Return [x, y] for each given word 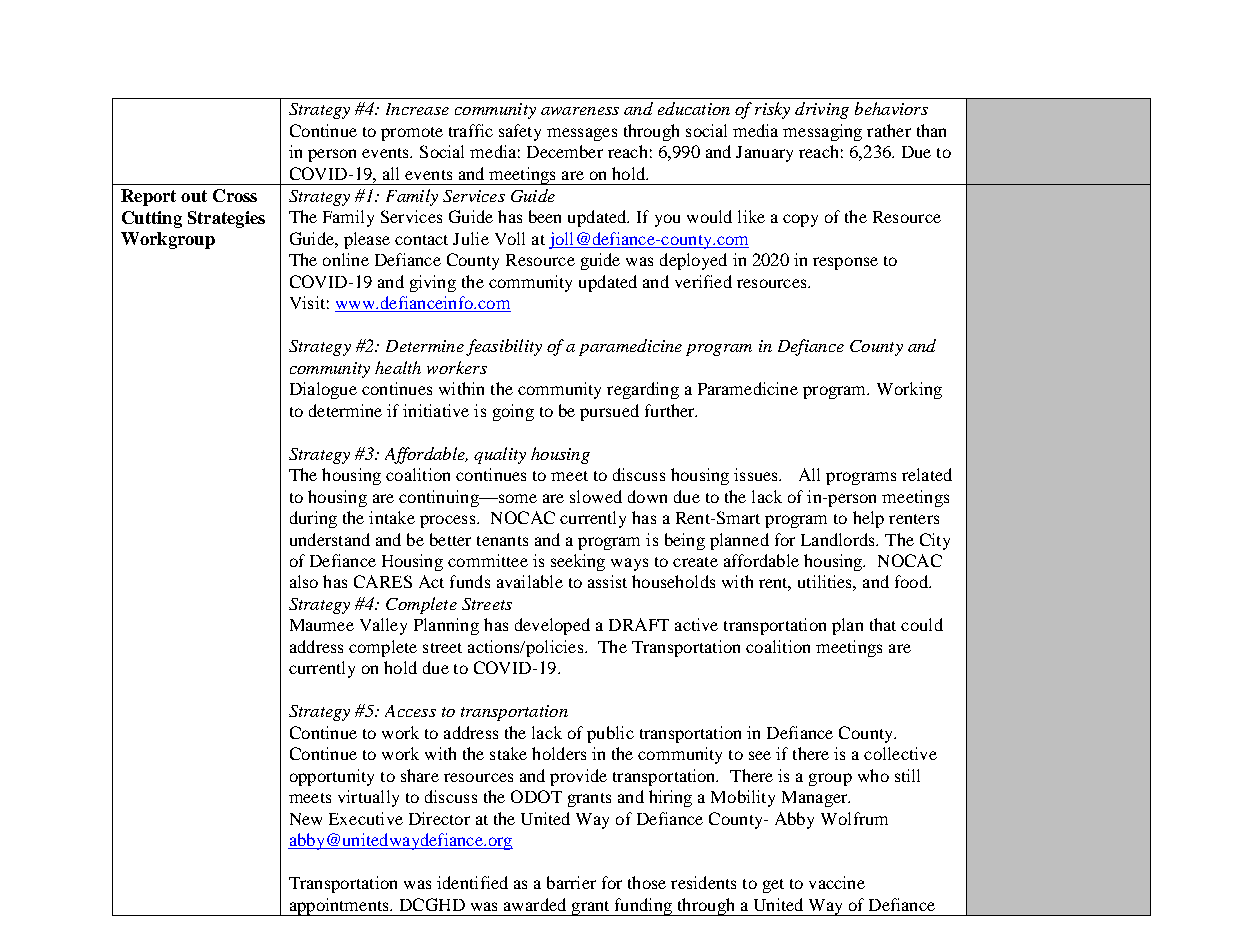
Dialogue [323, 390]
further [671, 410]
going [513, 412]
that [883, 624]
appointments [339, 907]
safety [520, 132]
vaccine [837, 882]
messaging [822, 132]
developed [552, 626]
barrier [571, 882]
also [304, 581]
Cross [235, 195]
